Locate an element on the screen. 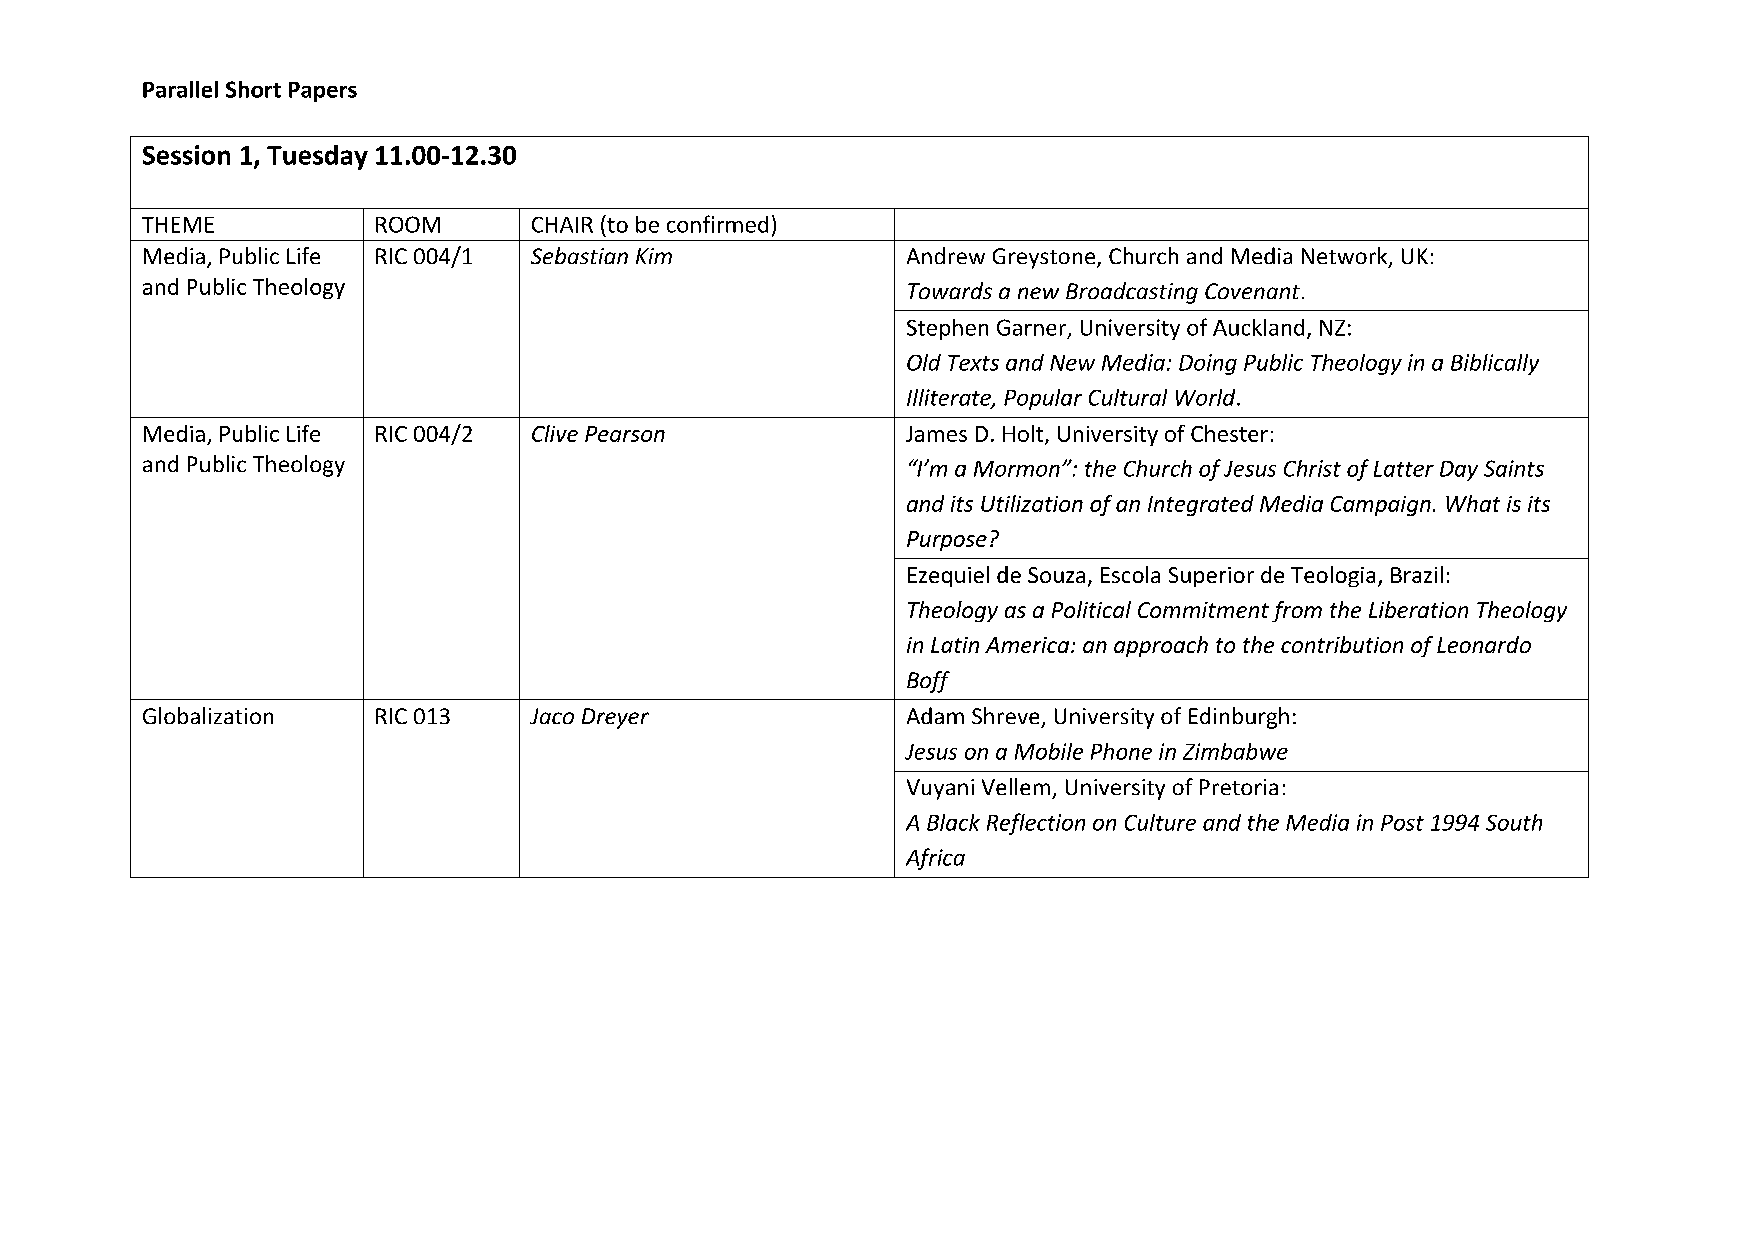  confirmed is located at coordinates (717, 224).
